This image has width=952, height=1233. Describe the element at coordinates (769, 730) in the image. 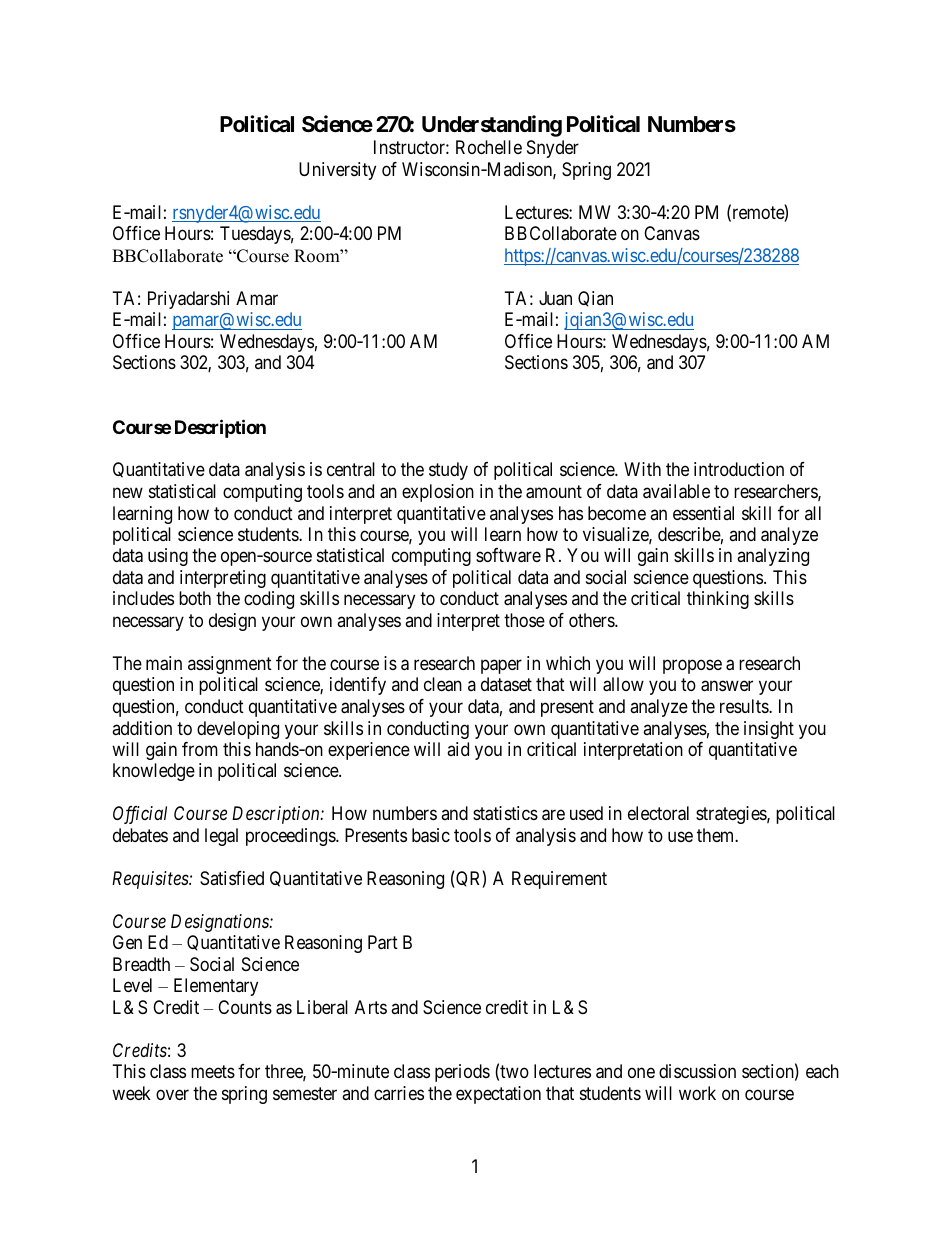

I see `insight` at that location.
